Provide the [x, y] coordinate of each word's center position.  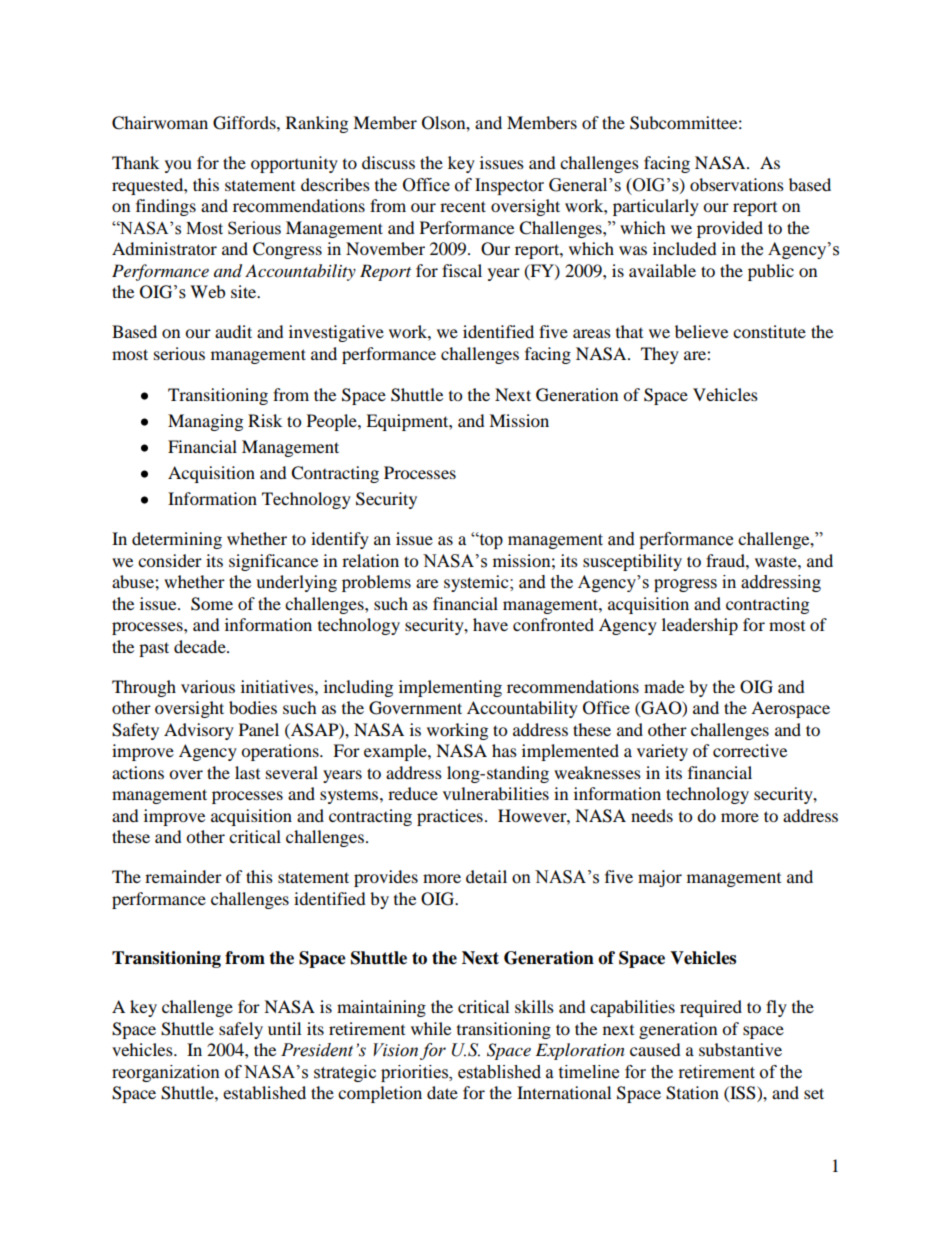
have [490, 624]
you [178, 166]
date [442, 1092]
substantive [740, 1049]
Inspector [509, 186]
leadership [700, 626]
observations [737, 184]
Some [212, 604]
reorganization [166, 1073]
